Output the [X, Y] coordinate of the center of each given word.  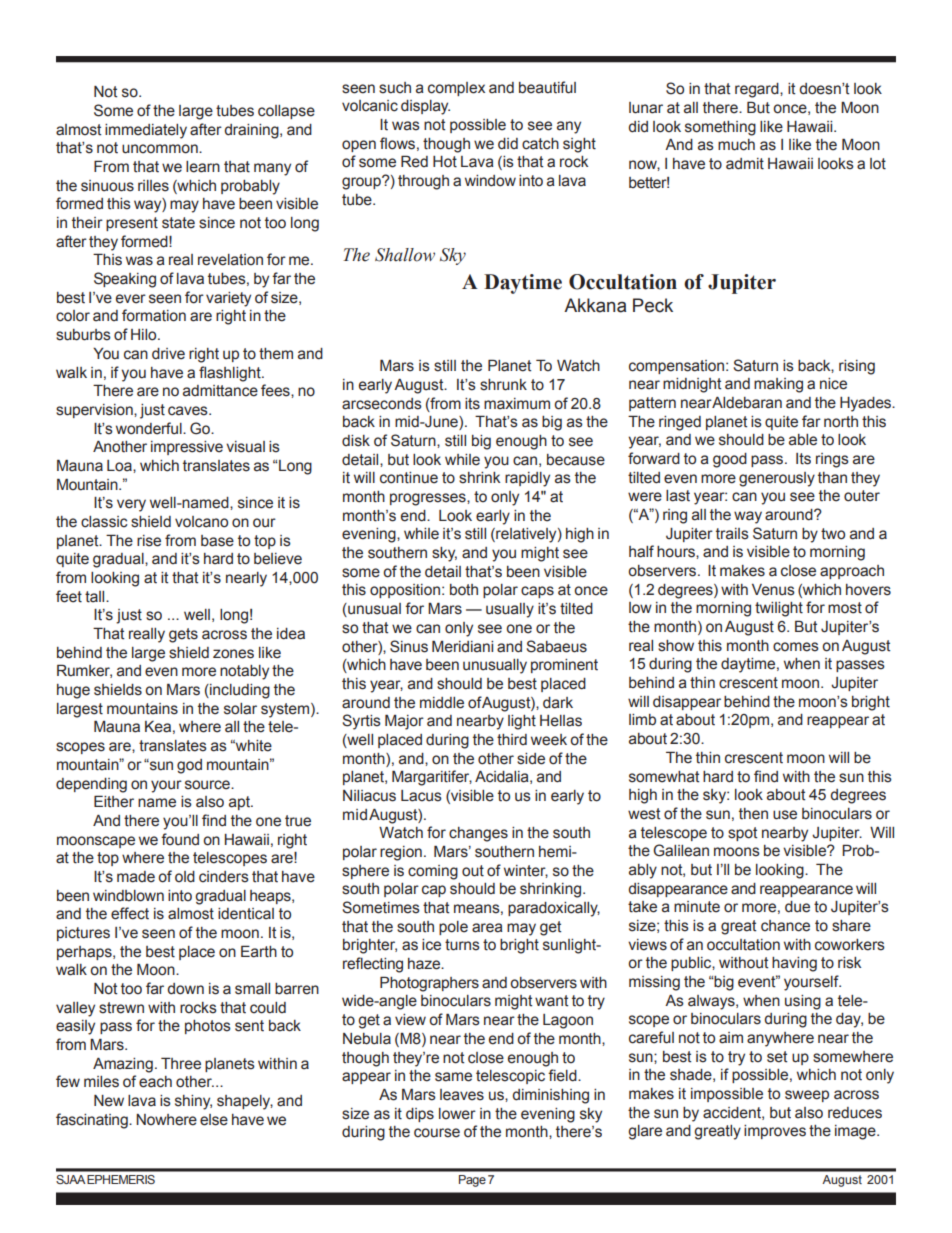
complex [456, 89]
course [437, 1133]
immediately [146, 131]
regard [758, 90]
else [214, 1120]
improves [775, 1132]
